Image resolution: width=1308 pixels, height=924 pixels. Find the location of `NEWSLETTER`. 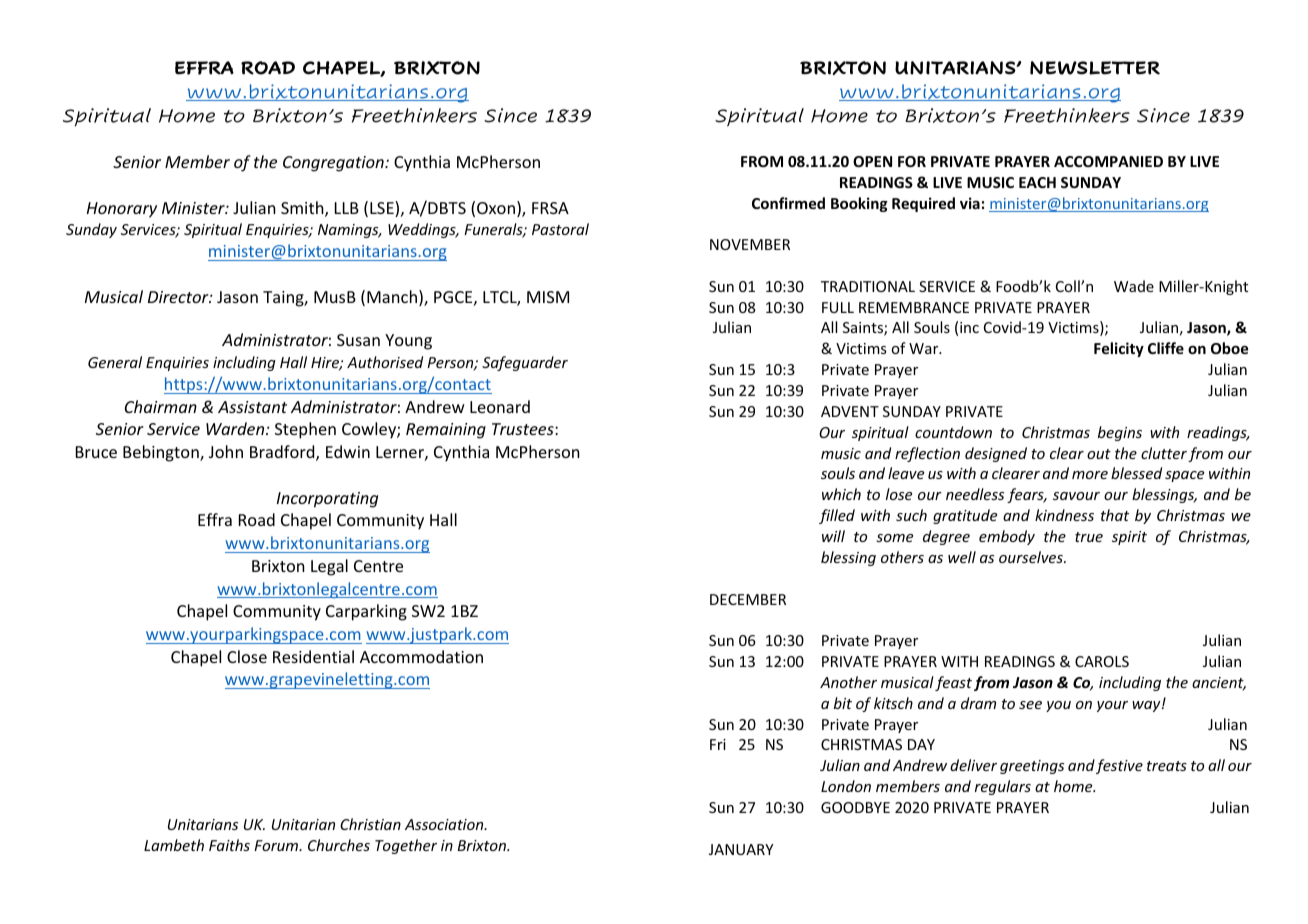

NEWSLETTER is located at coordinates (1095, 68).
